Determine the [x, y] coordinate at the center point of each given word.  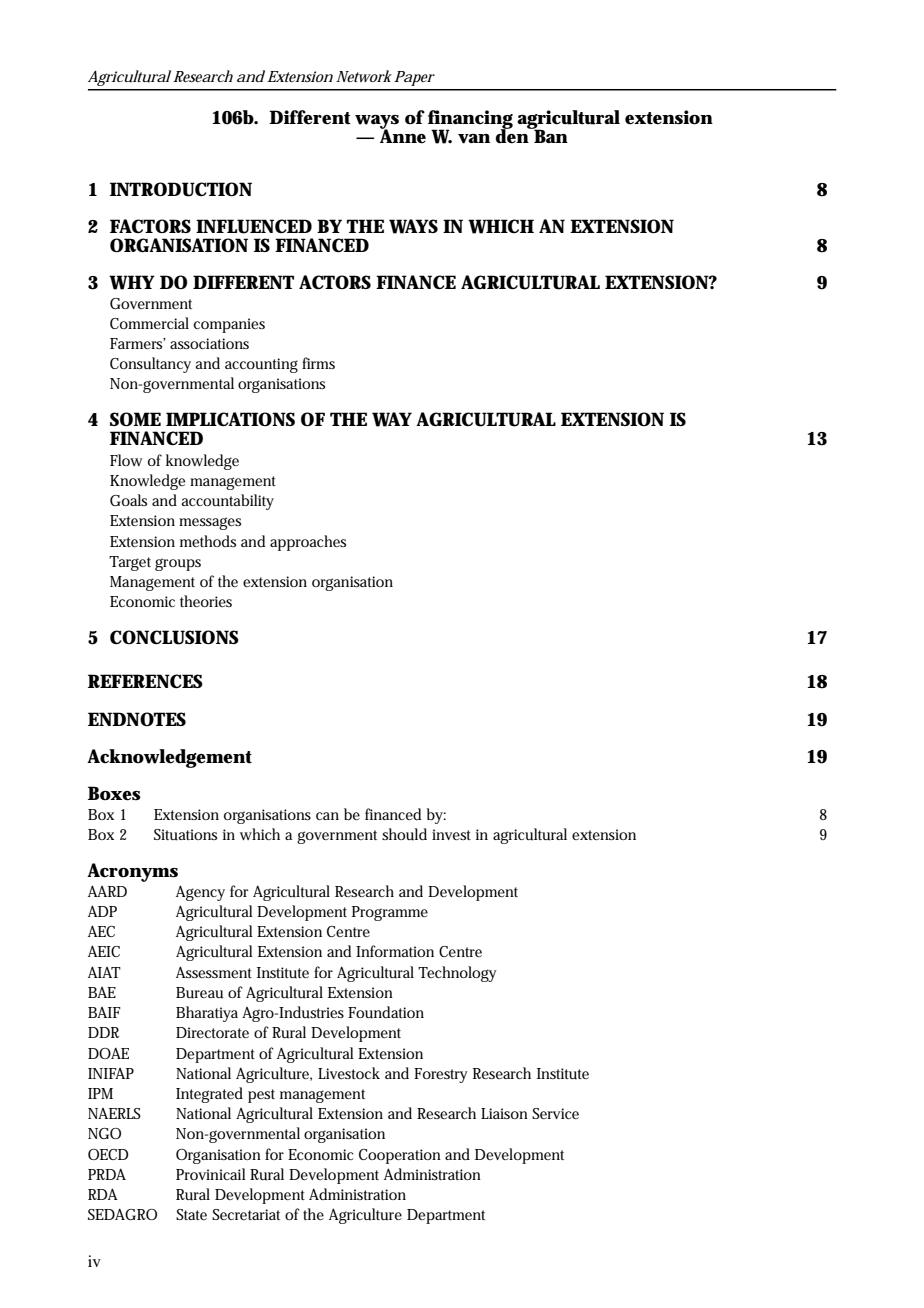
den [513, 135]
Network [364, 76]
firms [318, 363]
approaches [308, 543]
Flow [126, 460]
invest [451, 834]
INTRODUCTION [181, 189]
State [191, 1214]
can [327, 816]
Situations [185, 835]
